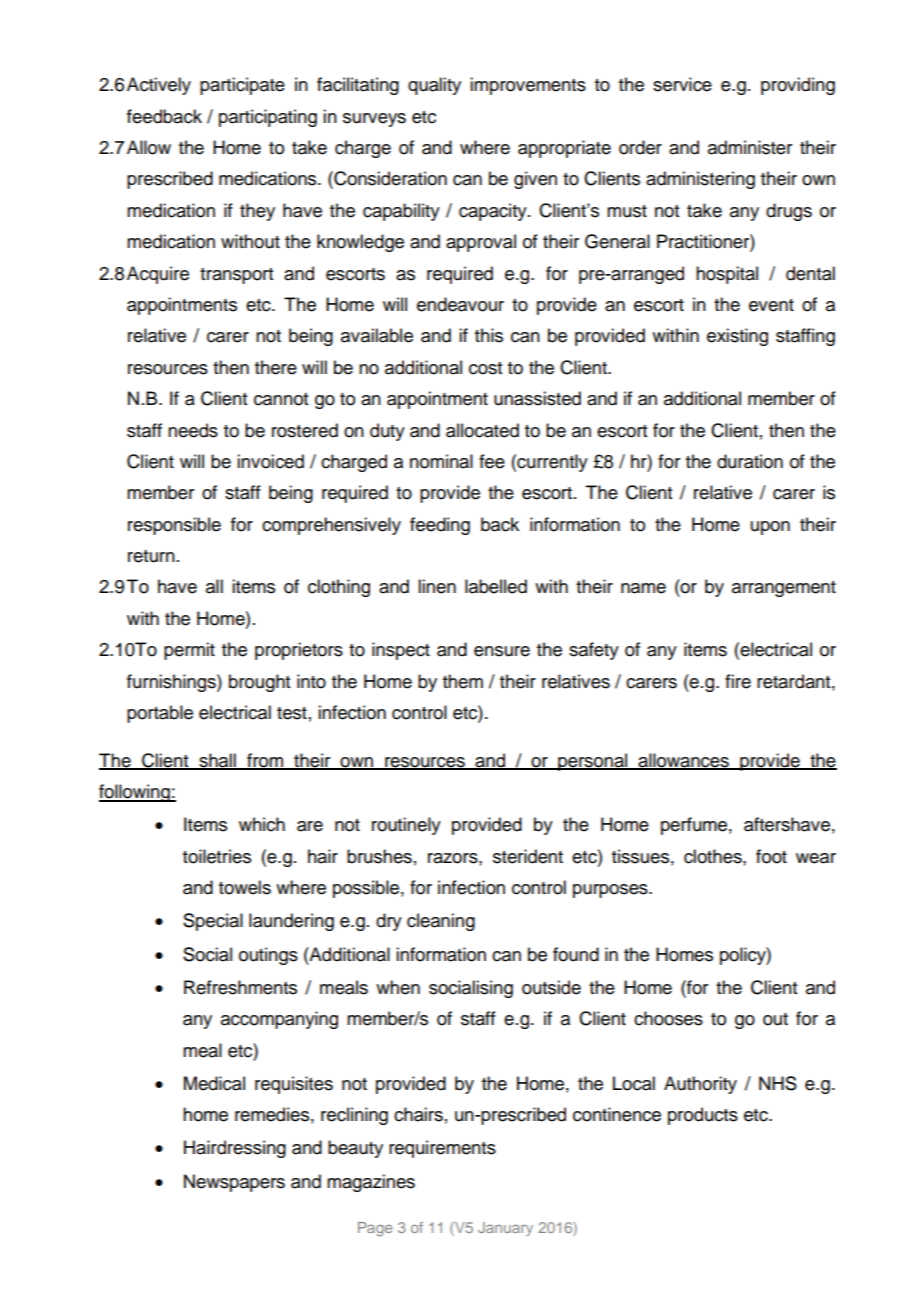 The height and width of the screenshot is (1307, 924). I want to click on quality, so click(434, 86).
